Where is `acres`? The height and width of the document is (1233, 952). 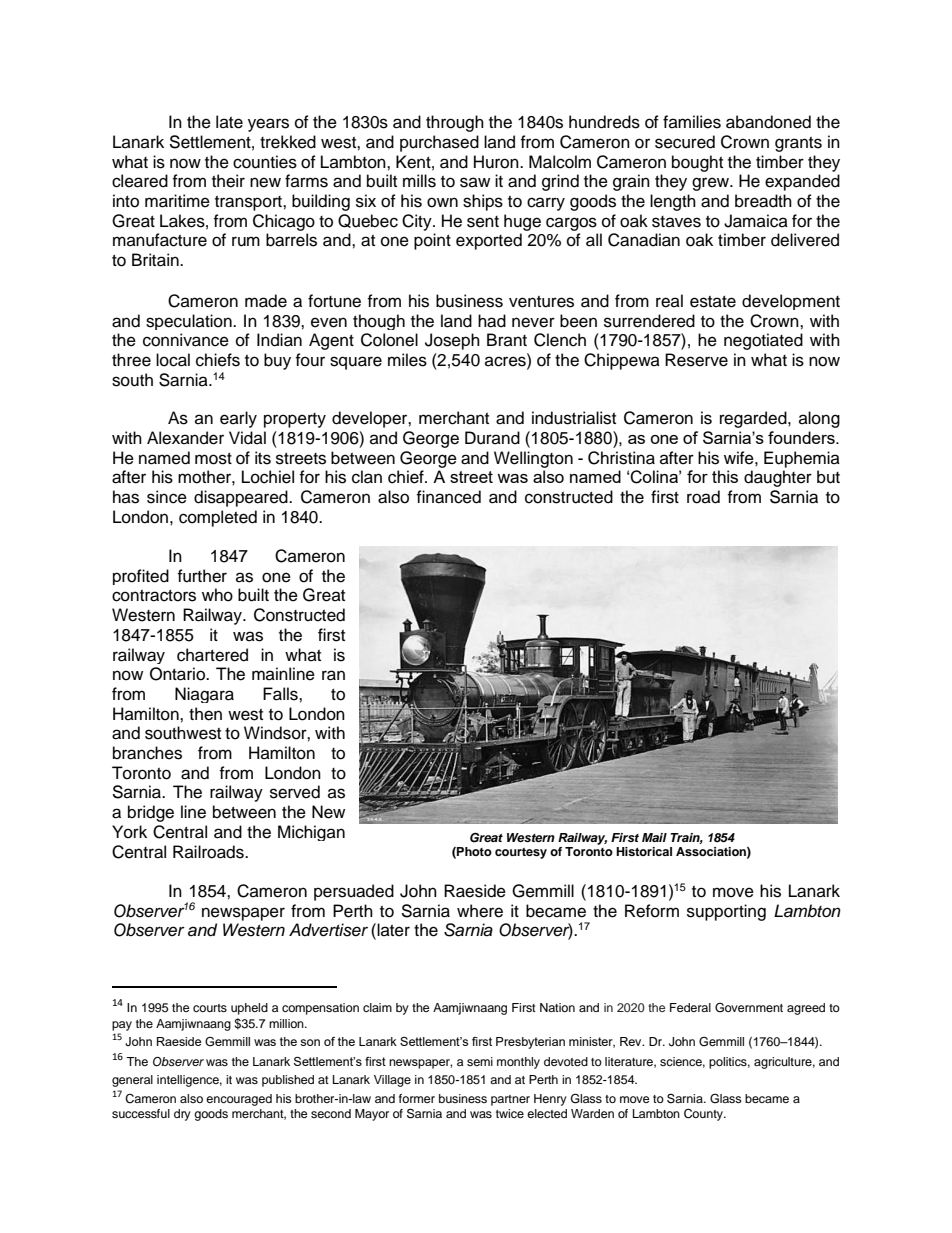 acres is located at coordinates (506, 361).
